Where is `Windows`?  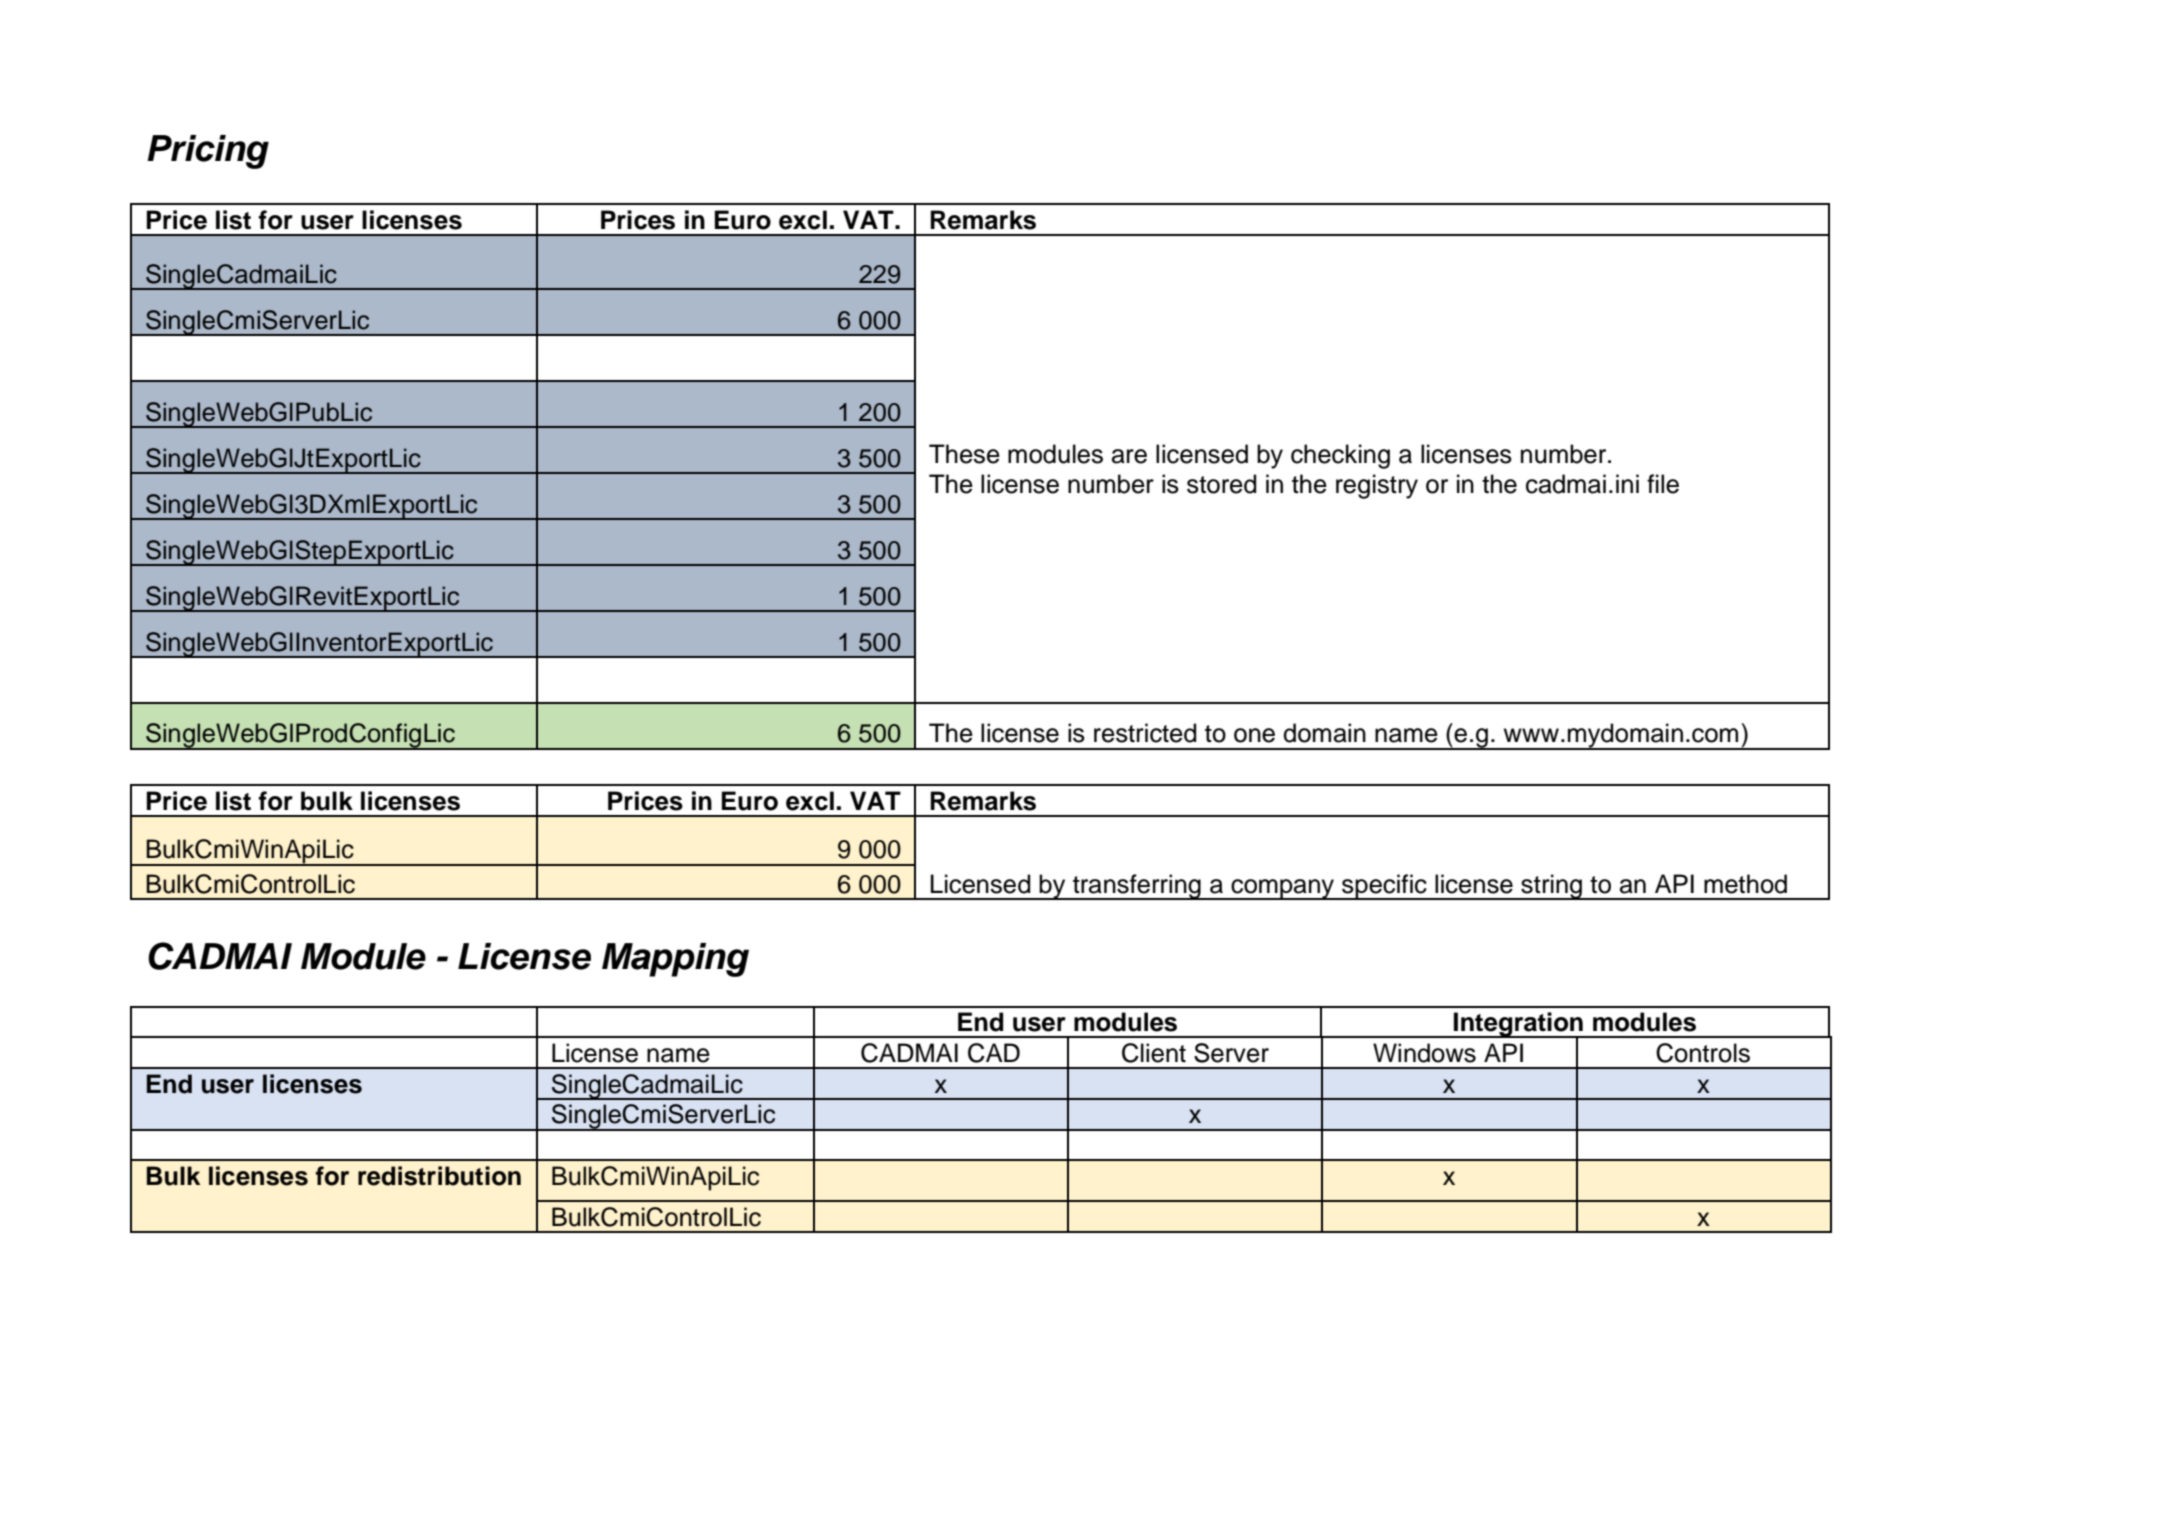
Windows is located at coordinates (1424, 1053).
